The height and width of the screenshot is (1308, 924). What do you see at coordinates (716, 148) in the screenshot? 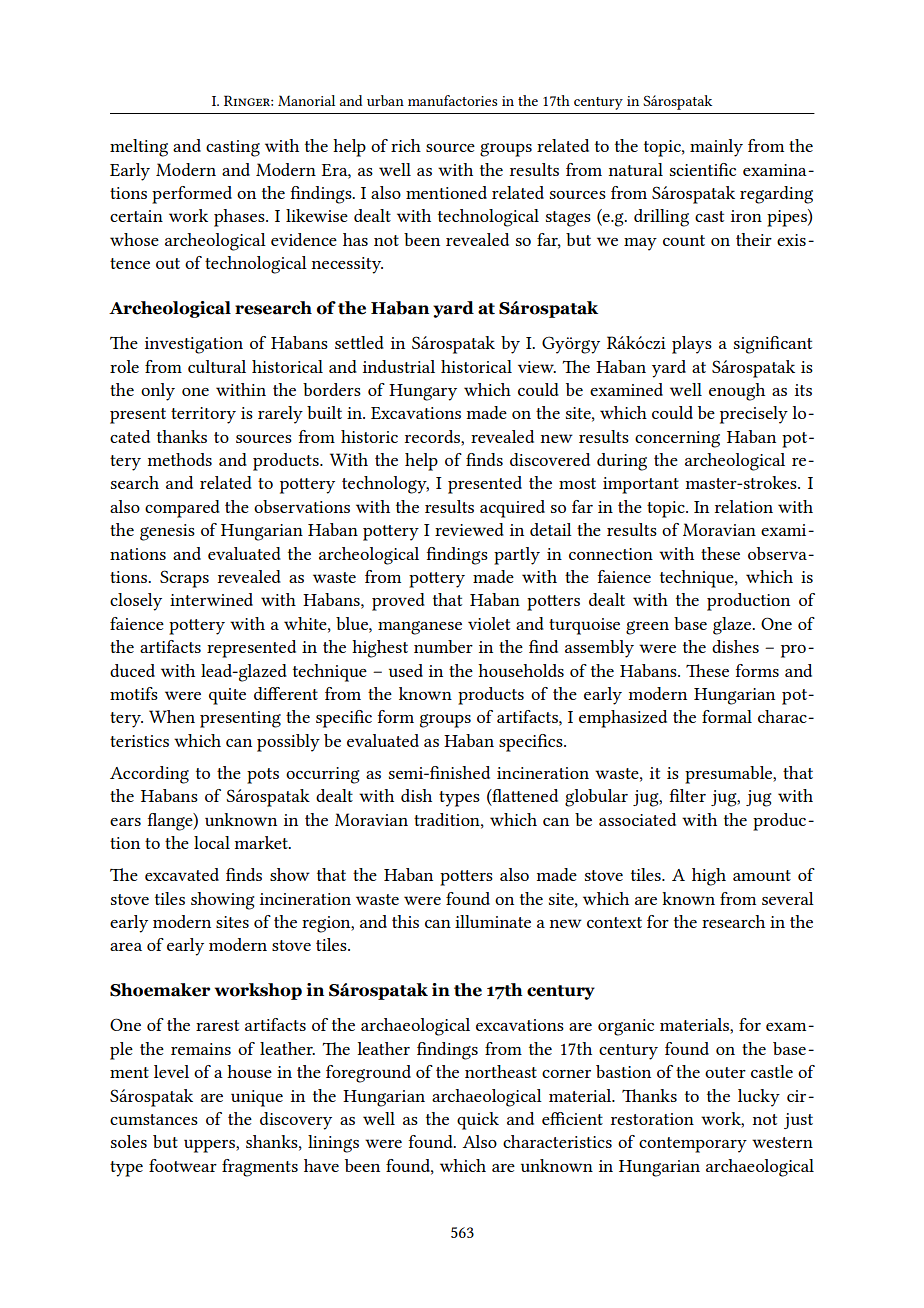
I see `mainly` at bounding box center [716, 148].
